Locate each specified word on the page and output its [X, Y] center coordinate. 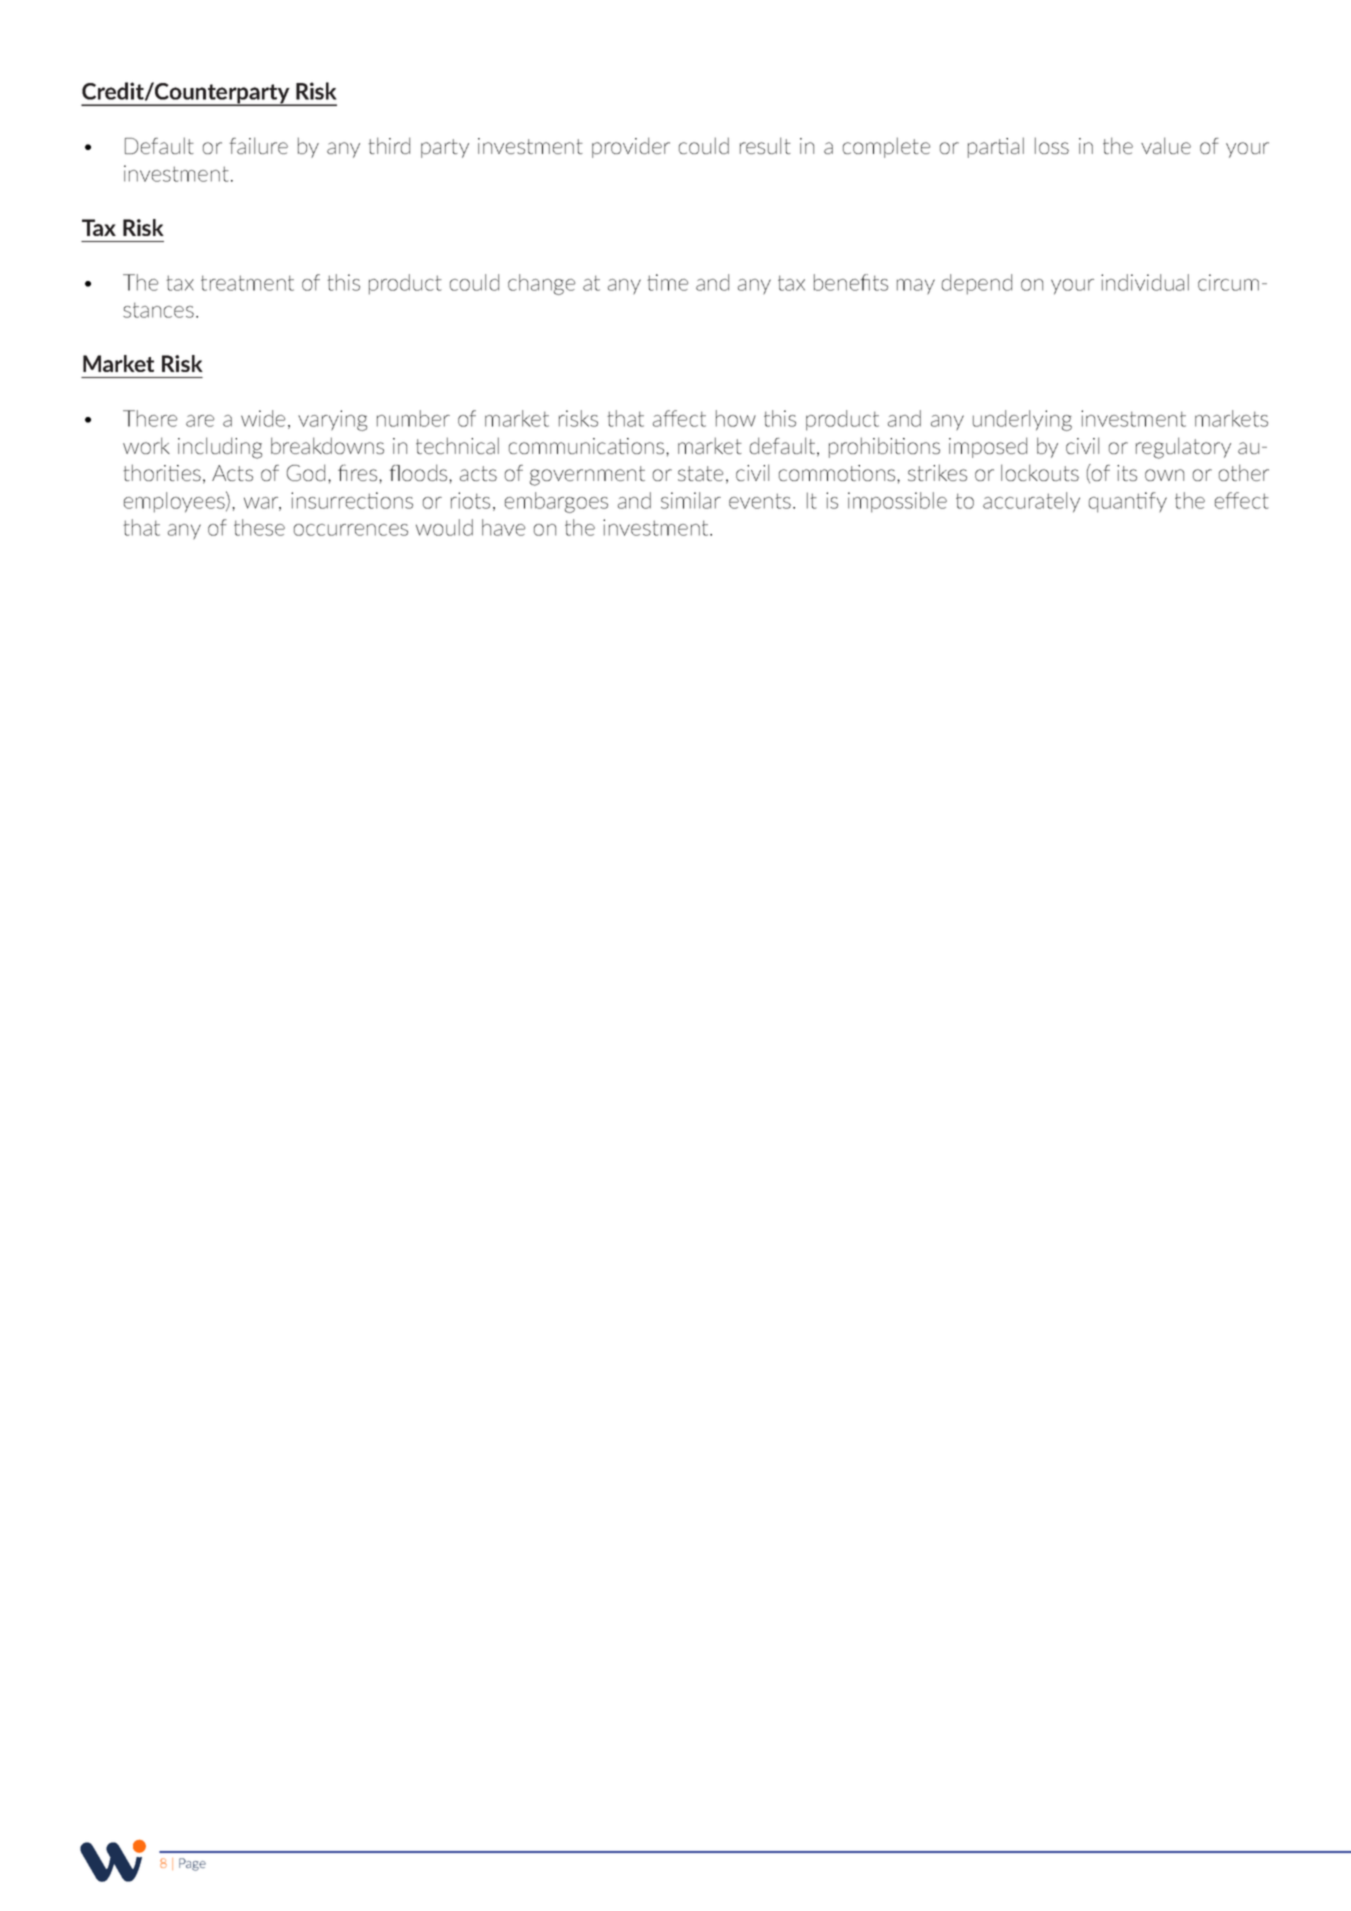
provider [631, 147]
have [503, 527]
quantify [1128, 502]
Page [192, 1864]
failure [258, 145]
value [1166, 145]
